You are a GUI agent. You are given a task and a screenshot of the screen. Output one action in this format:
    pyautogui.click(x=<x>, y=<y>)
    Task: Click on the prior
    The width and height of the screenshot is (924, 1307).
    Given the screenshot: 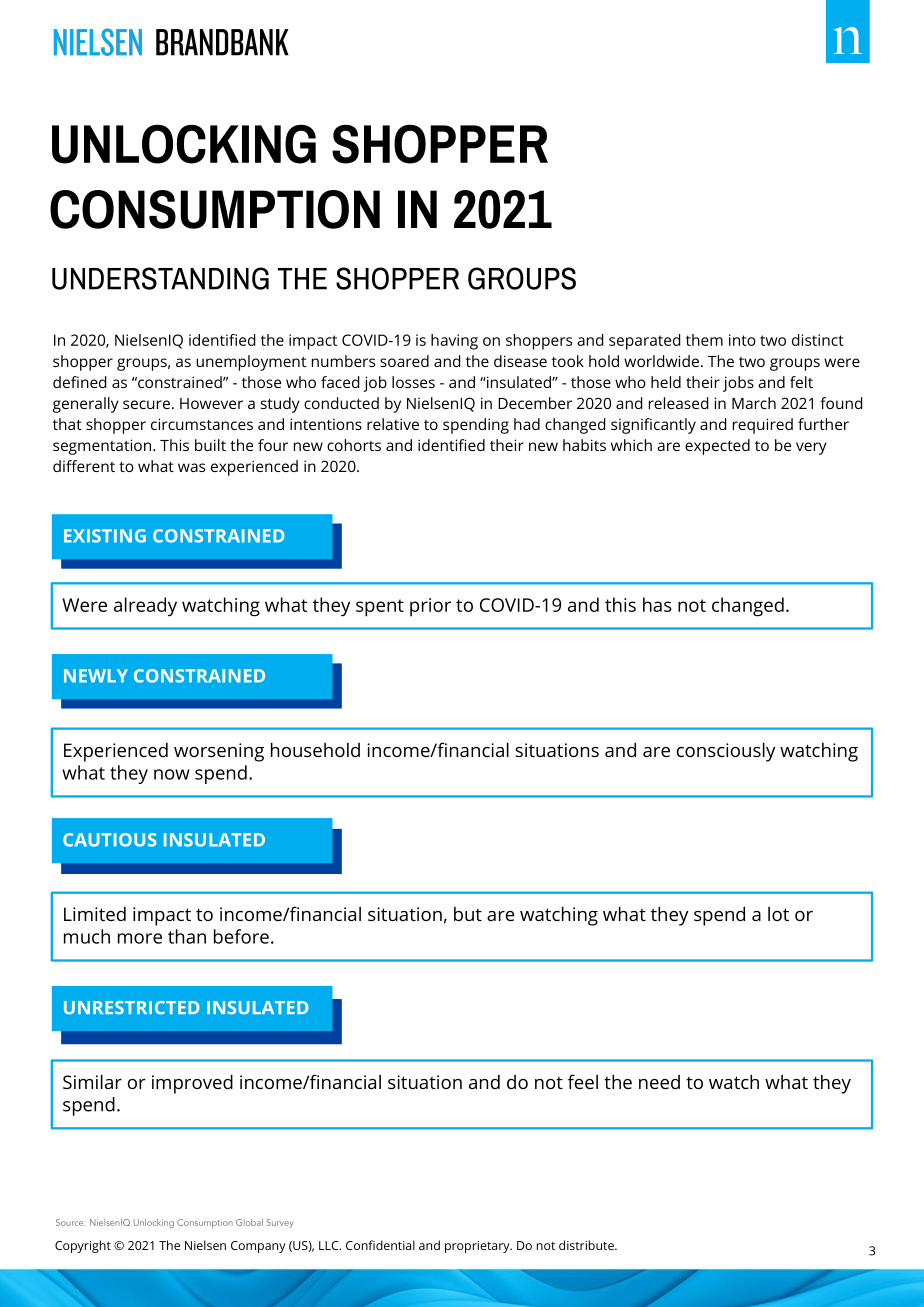 What is the action you would take?
    pyautogui.click(x=430, y=607)
